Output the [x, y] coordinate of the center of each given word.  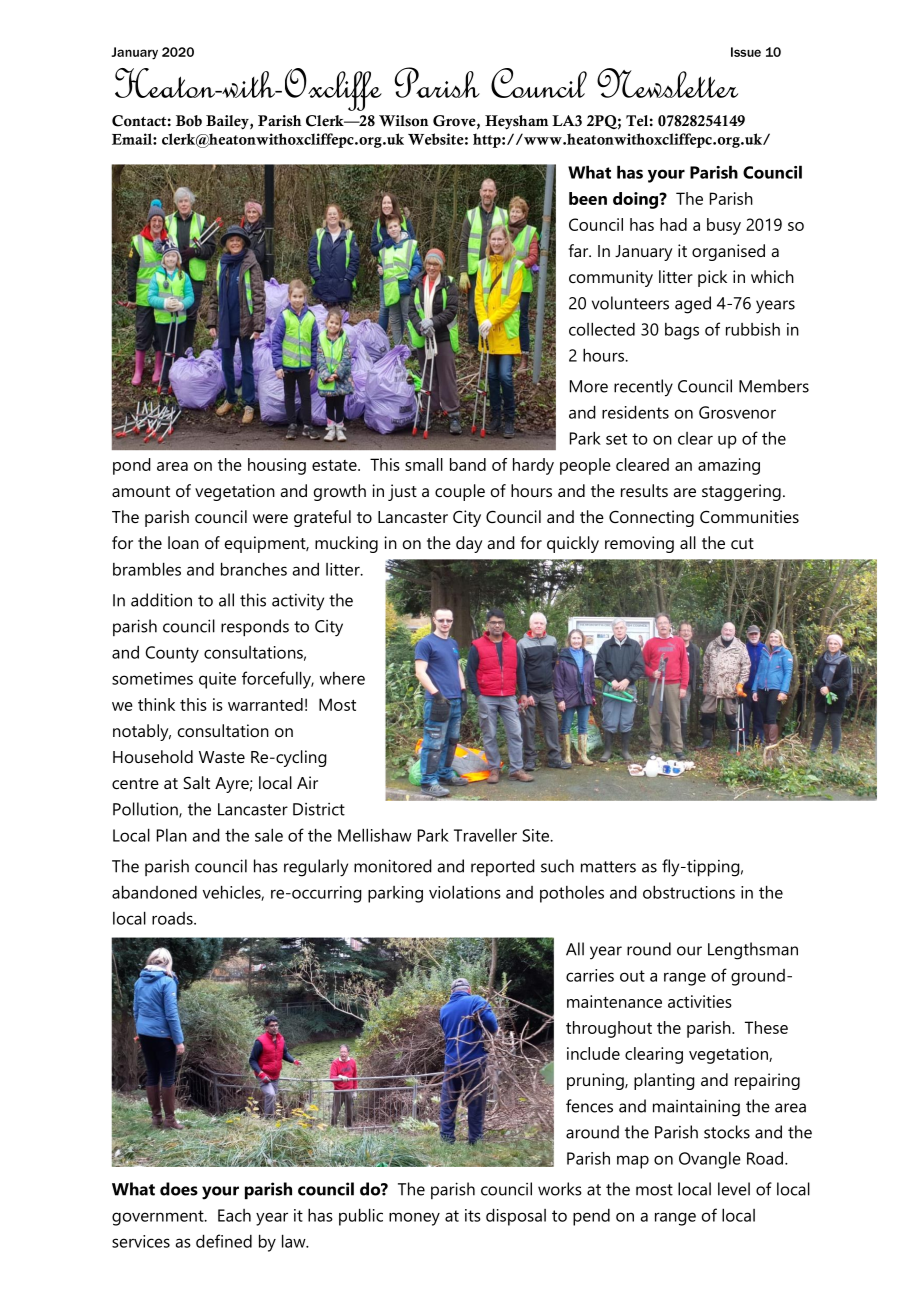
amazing [729, 466]
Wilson [404, 121]
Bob [189, 121]
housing [277, 466]
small [424, 464]
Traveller [485, 835]
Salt [196, 782]
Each [234, 1215]
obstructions [689, 892]
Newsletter [667, 83]
